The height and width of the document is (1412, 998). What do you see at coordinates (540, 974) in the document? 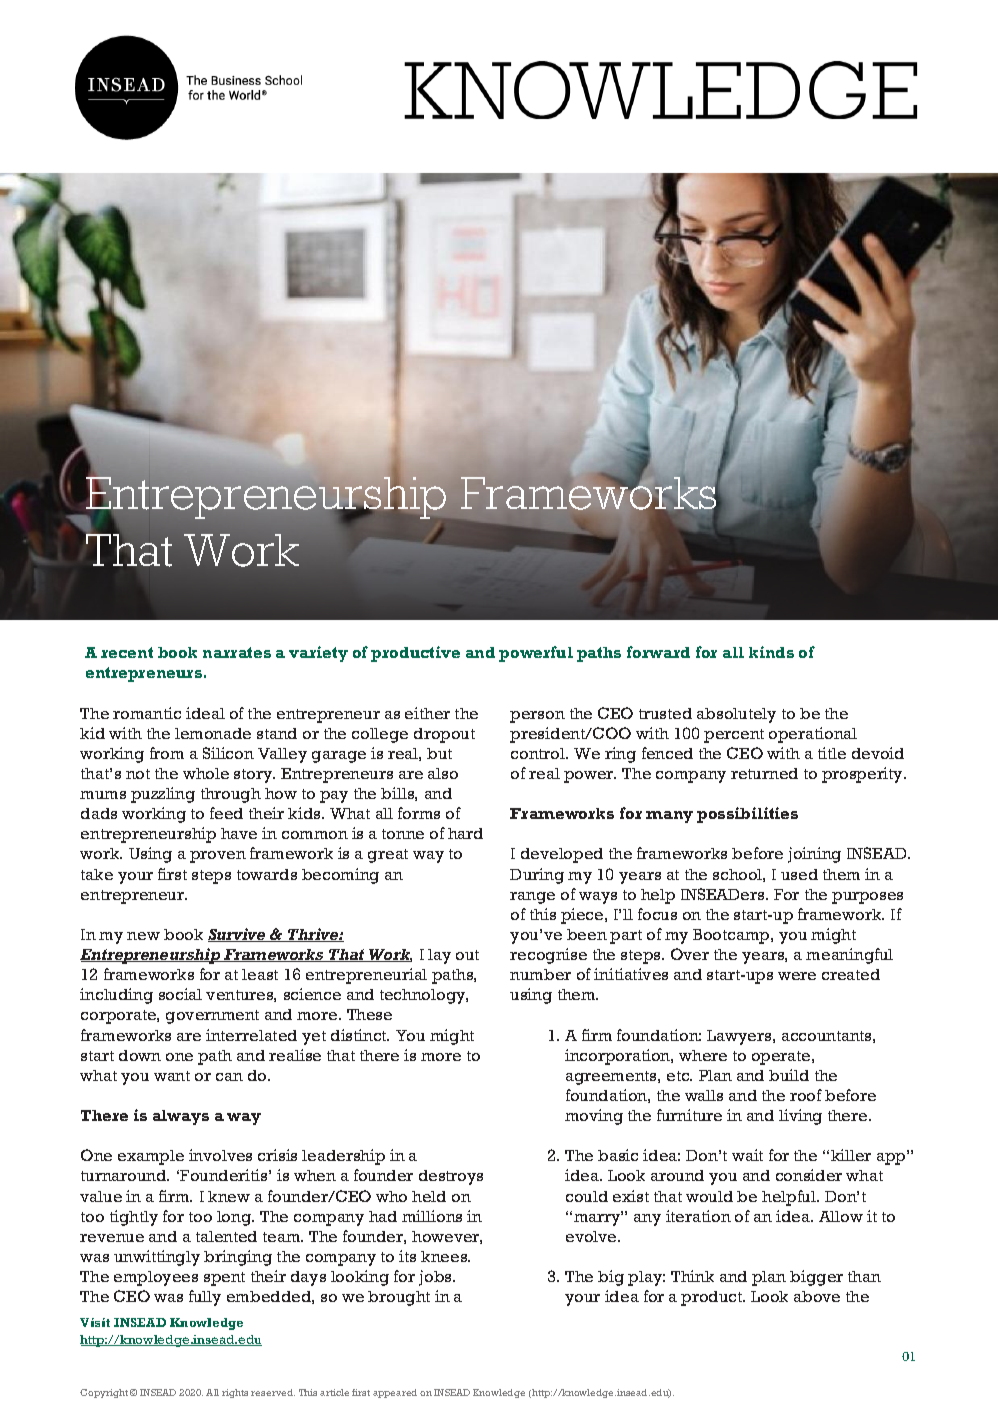
I see `number` at bounding box center [540, 974].
